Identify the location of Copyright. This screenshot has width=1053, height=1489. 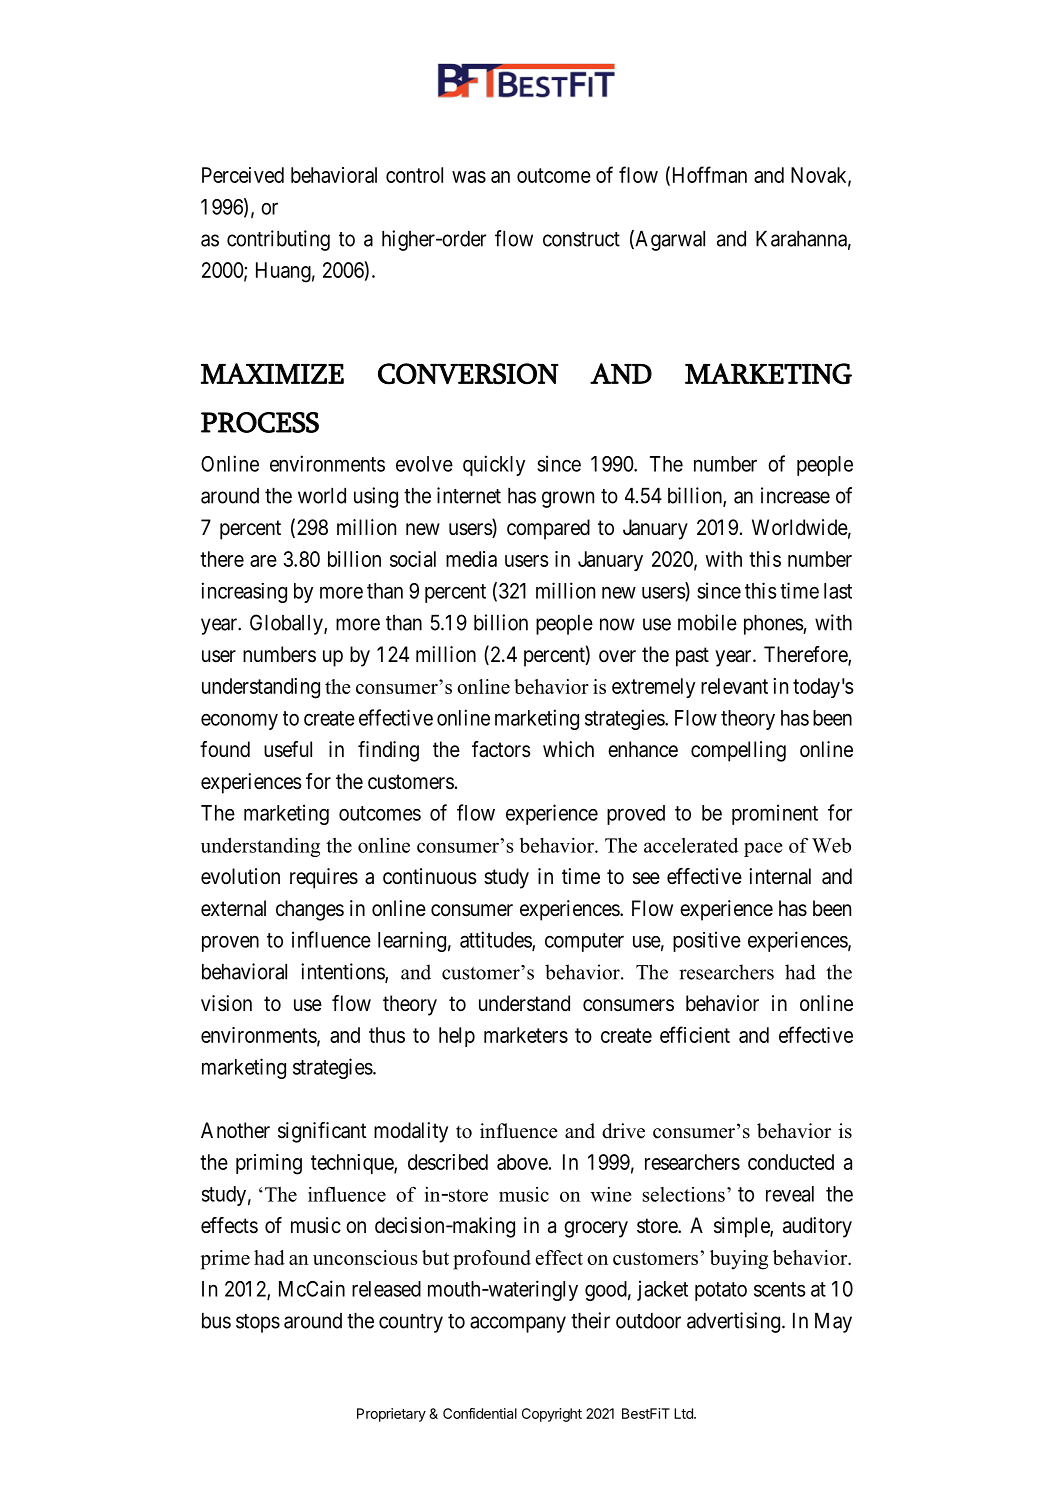
(552, 1415).
